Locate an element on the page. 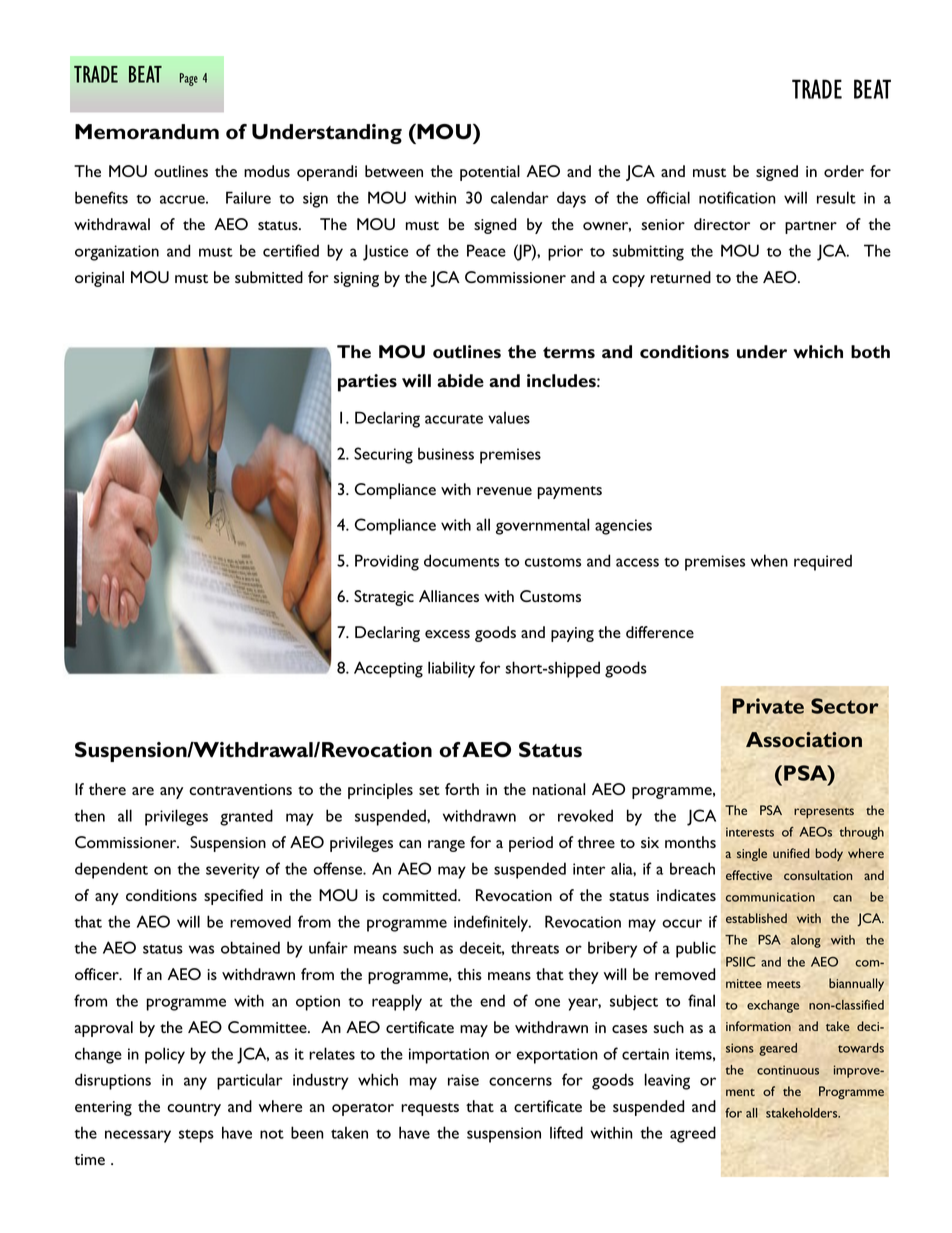  Strategic is located at coordinates (384, 598).
